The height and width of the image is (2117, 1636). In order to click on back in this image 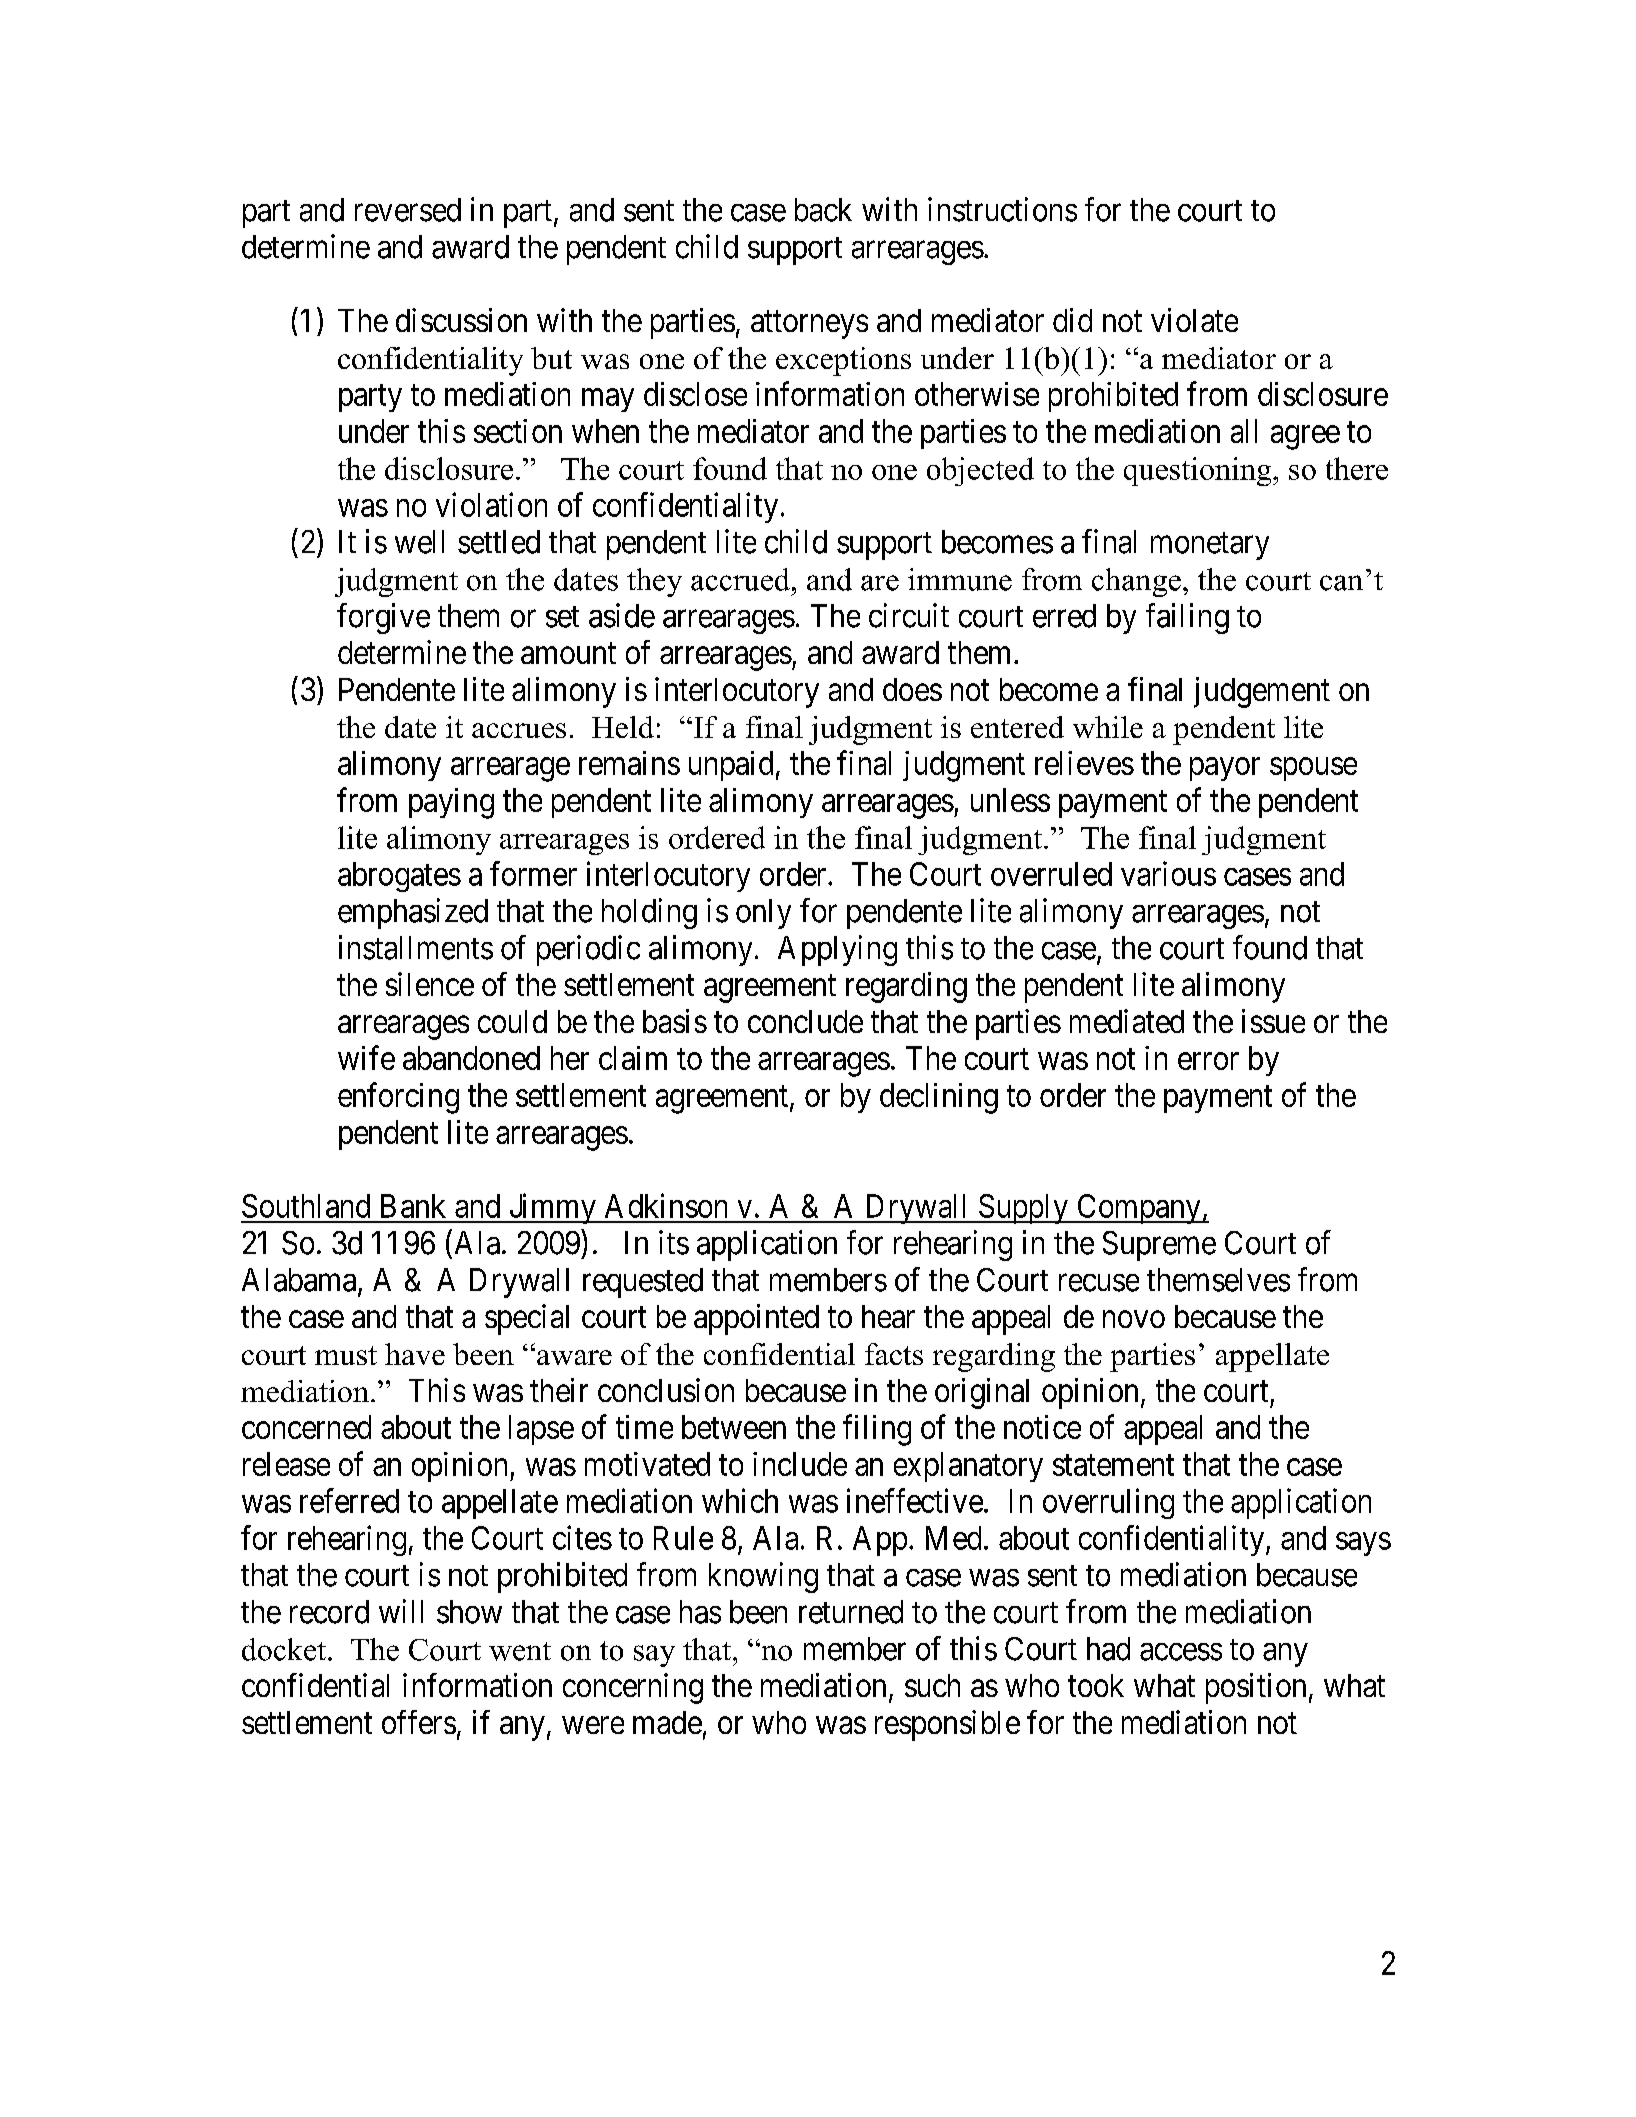, I will do `click(823, 210)`.
